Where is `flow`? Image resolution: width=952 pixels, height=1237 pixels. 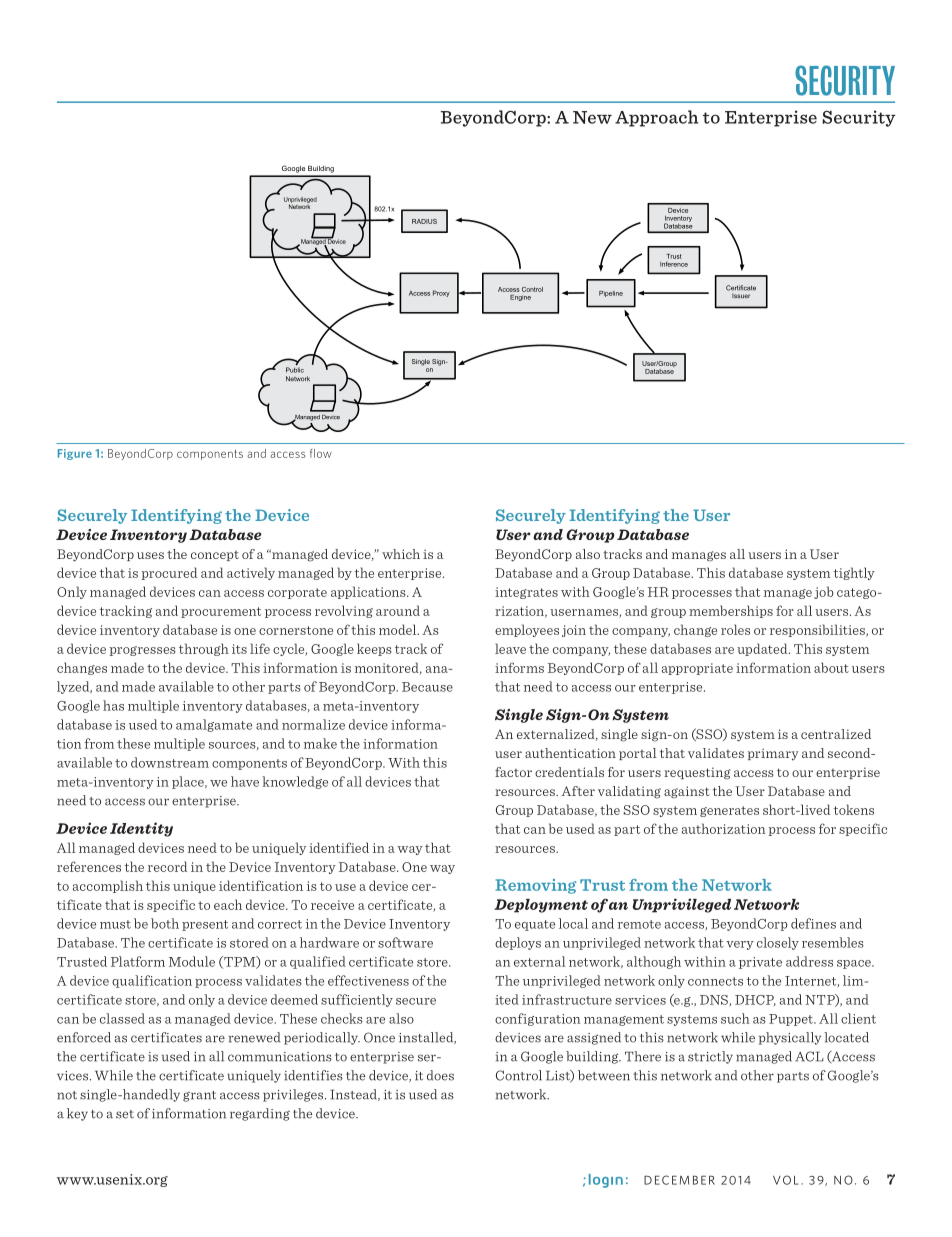 flow is located at coordinates (321, 453).
